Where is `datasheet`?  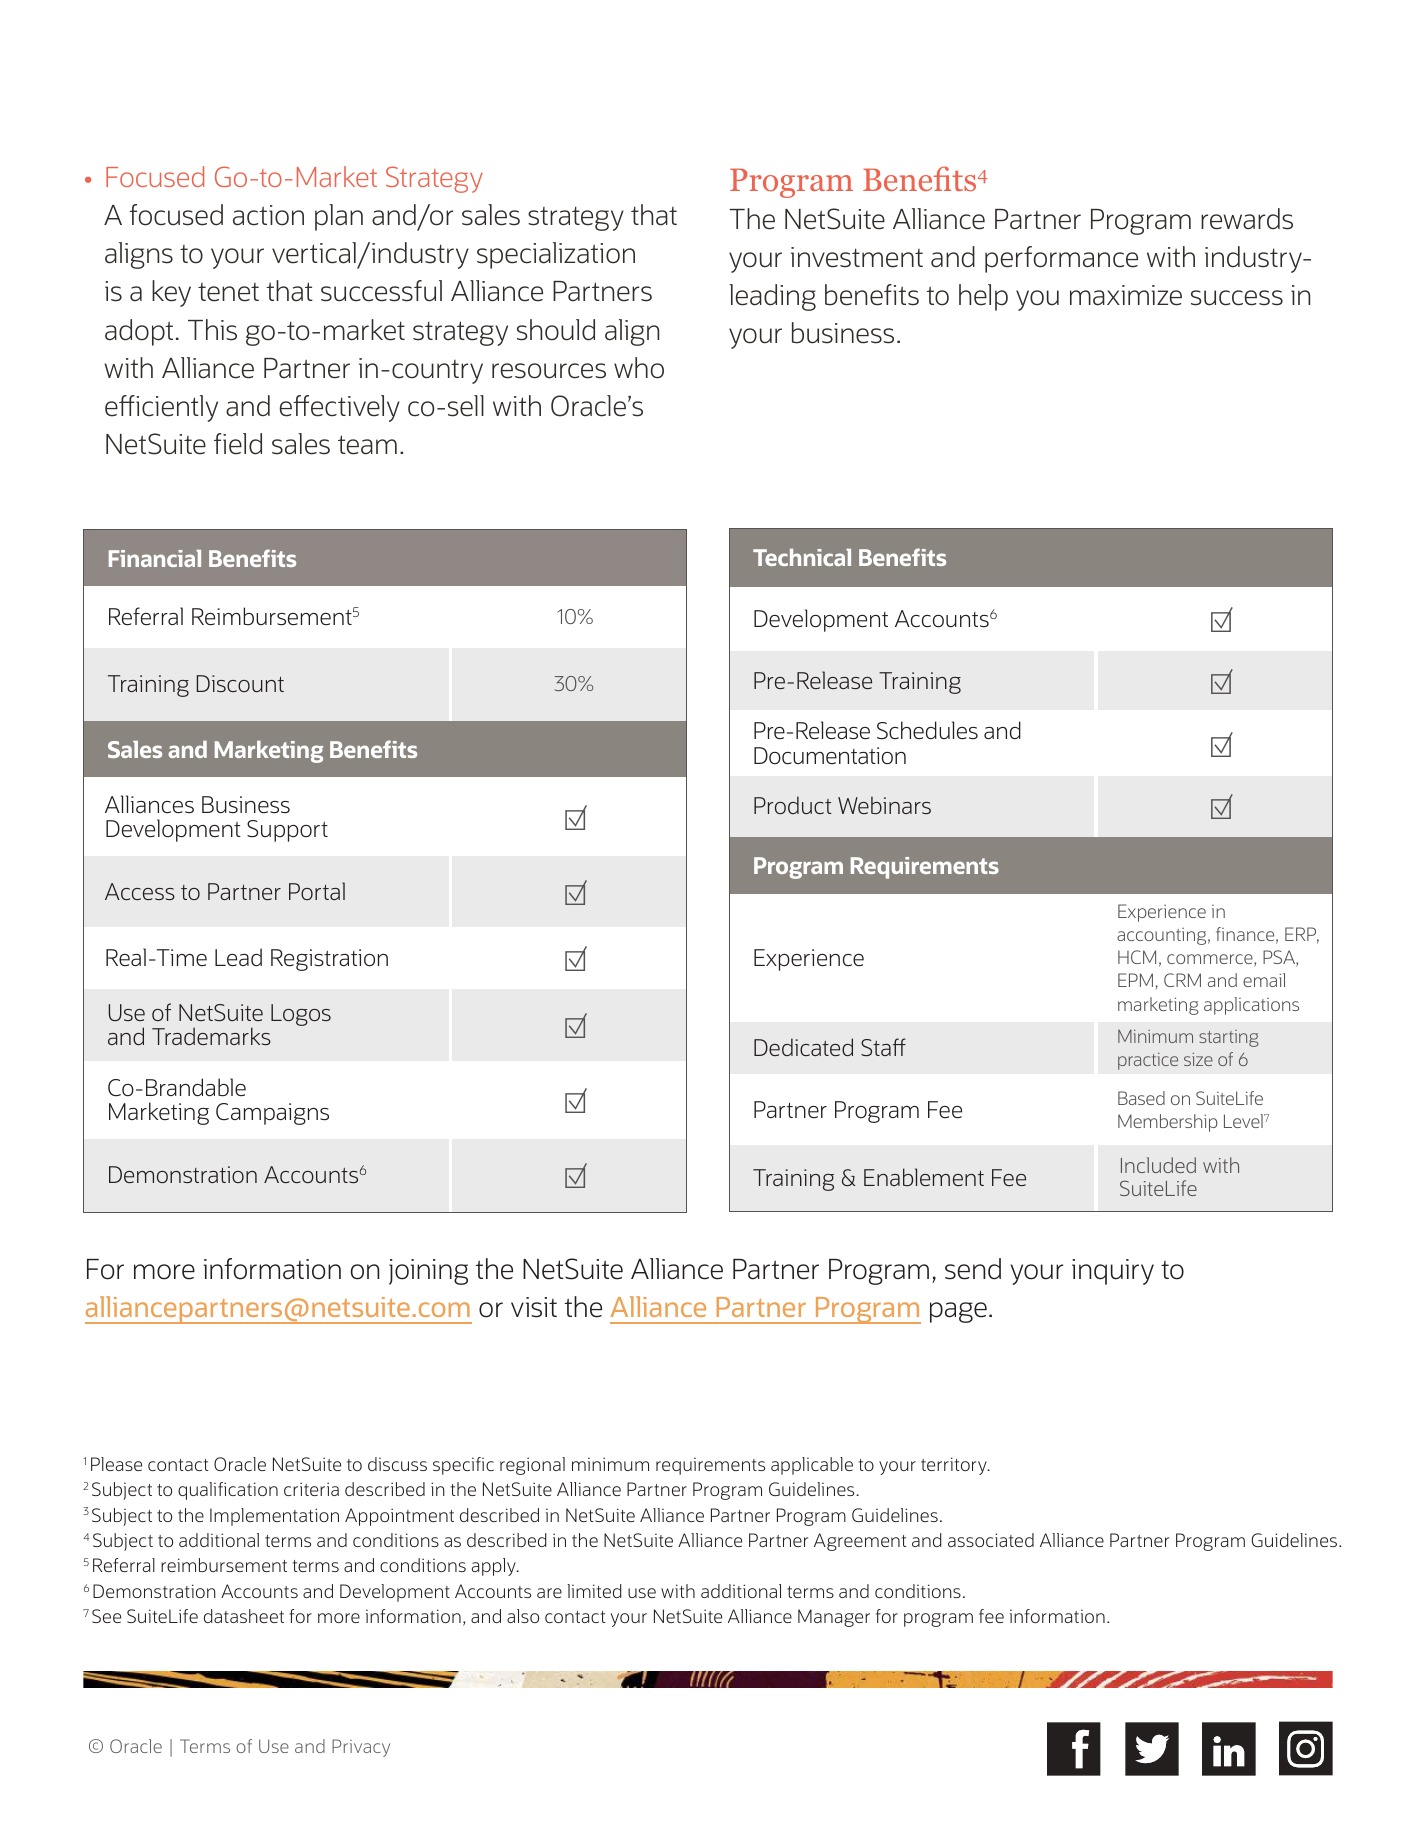
datasheet is located at coordinates (244, 1616).
